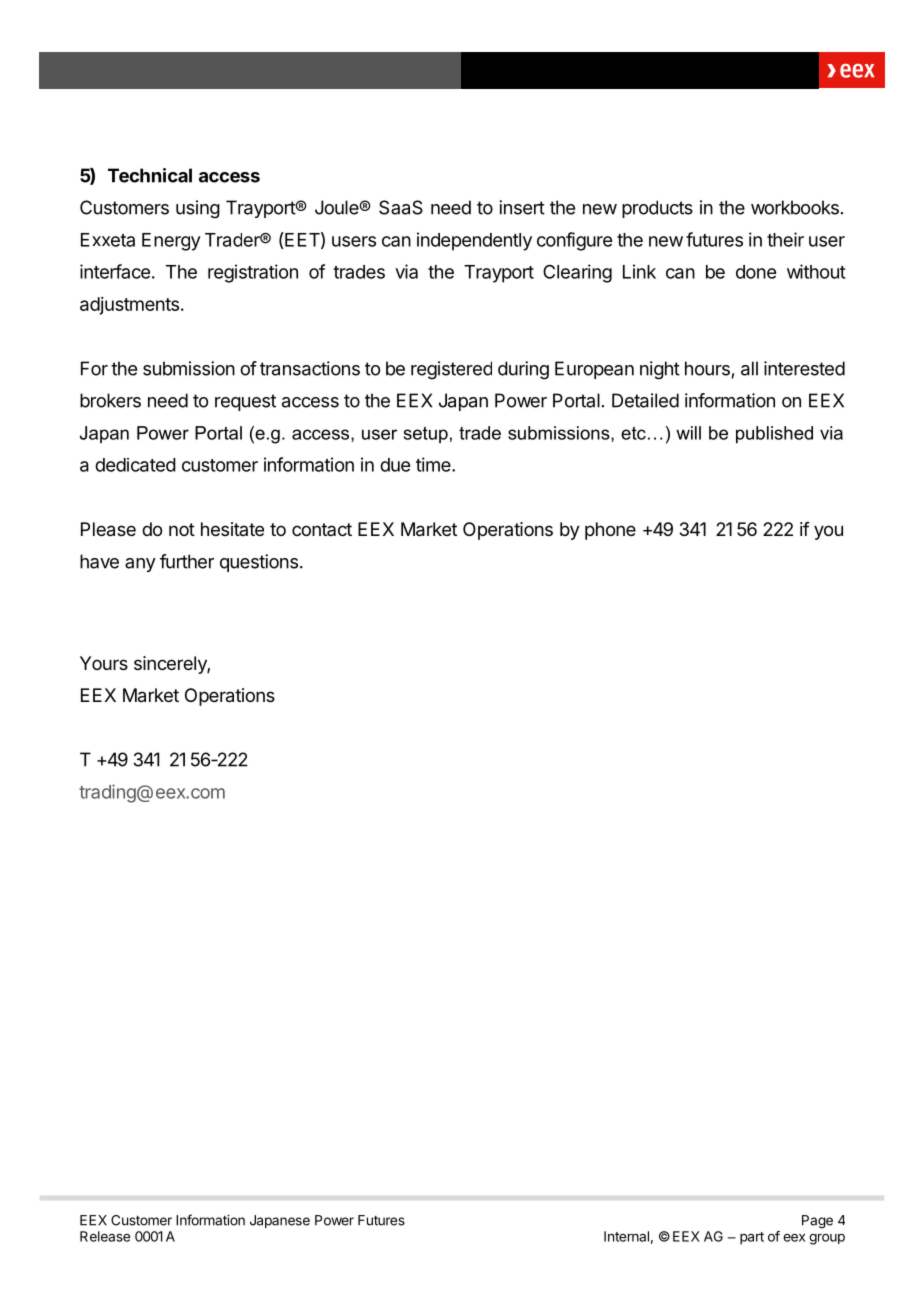  What do you see at coordinates (322, 529) in the image?
I see `contact` at bounding box center [322, 529].
